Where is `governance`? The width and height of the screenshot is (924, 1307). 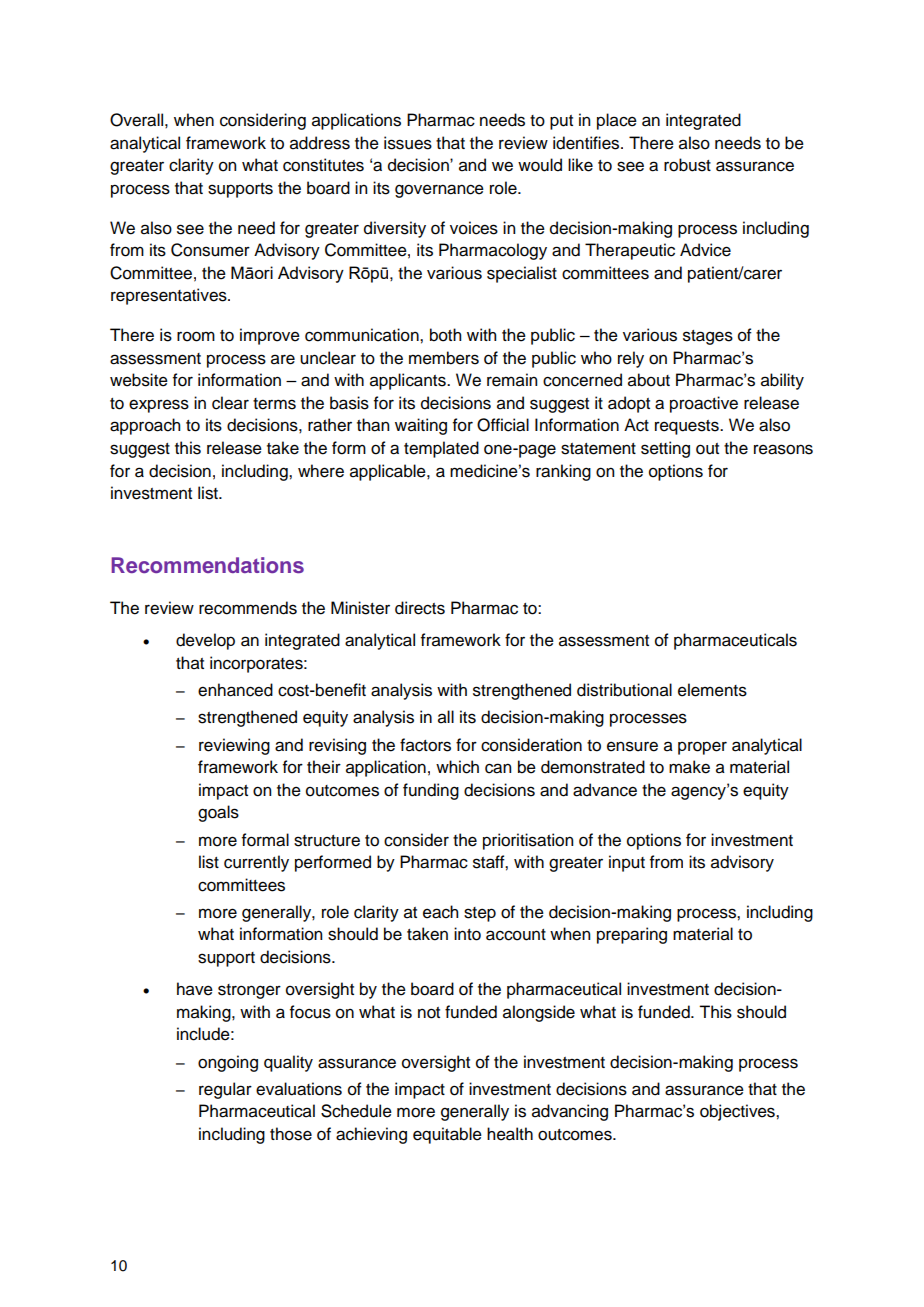 governance is located at coordinates (439, 191).
